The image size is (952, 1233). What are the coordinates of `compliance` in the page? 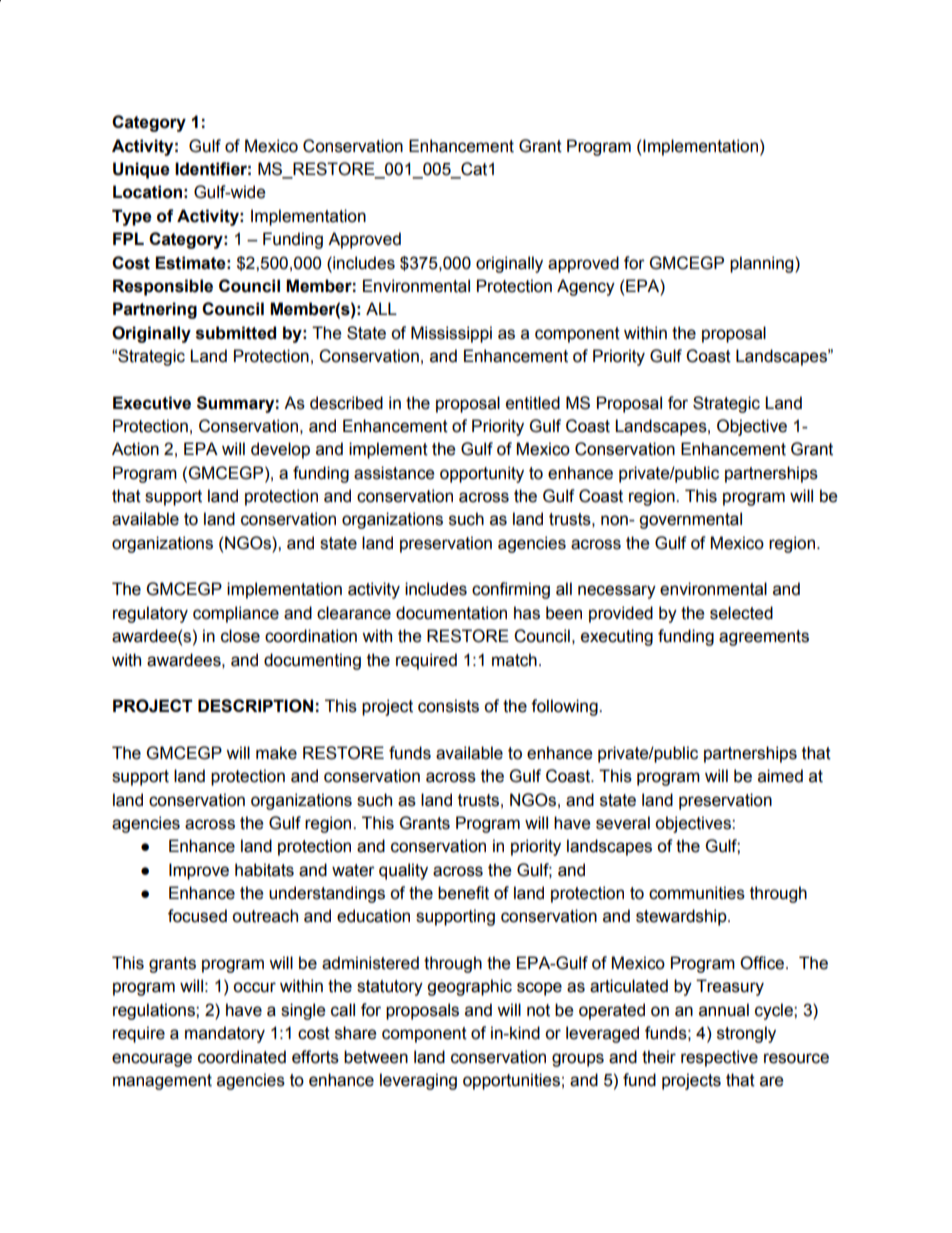 It's located at (236, 614).
